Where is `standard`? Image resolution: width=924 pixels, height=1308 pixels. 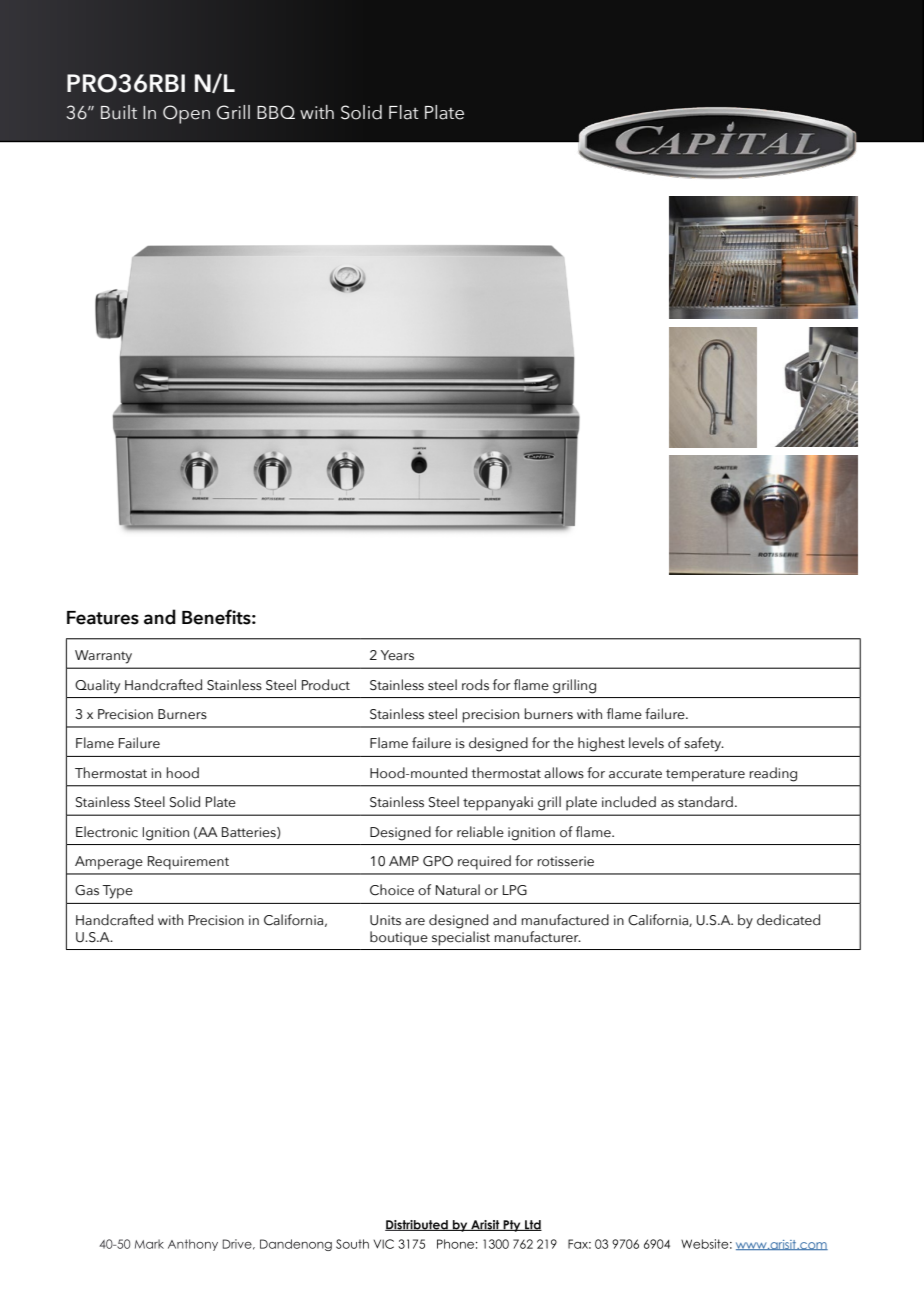
standard is located at coordinates (705, 802).
